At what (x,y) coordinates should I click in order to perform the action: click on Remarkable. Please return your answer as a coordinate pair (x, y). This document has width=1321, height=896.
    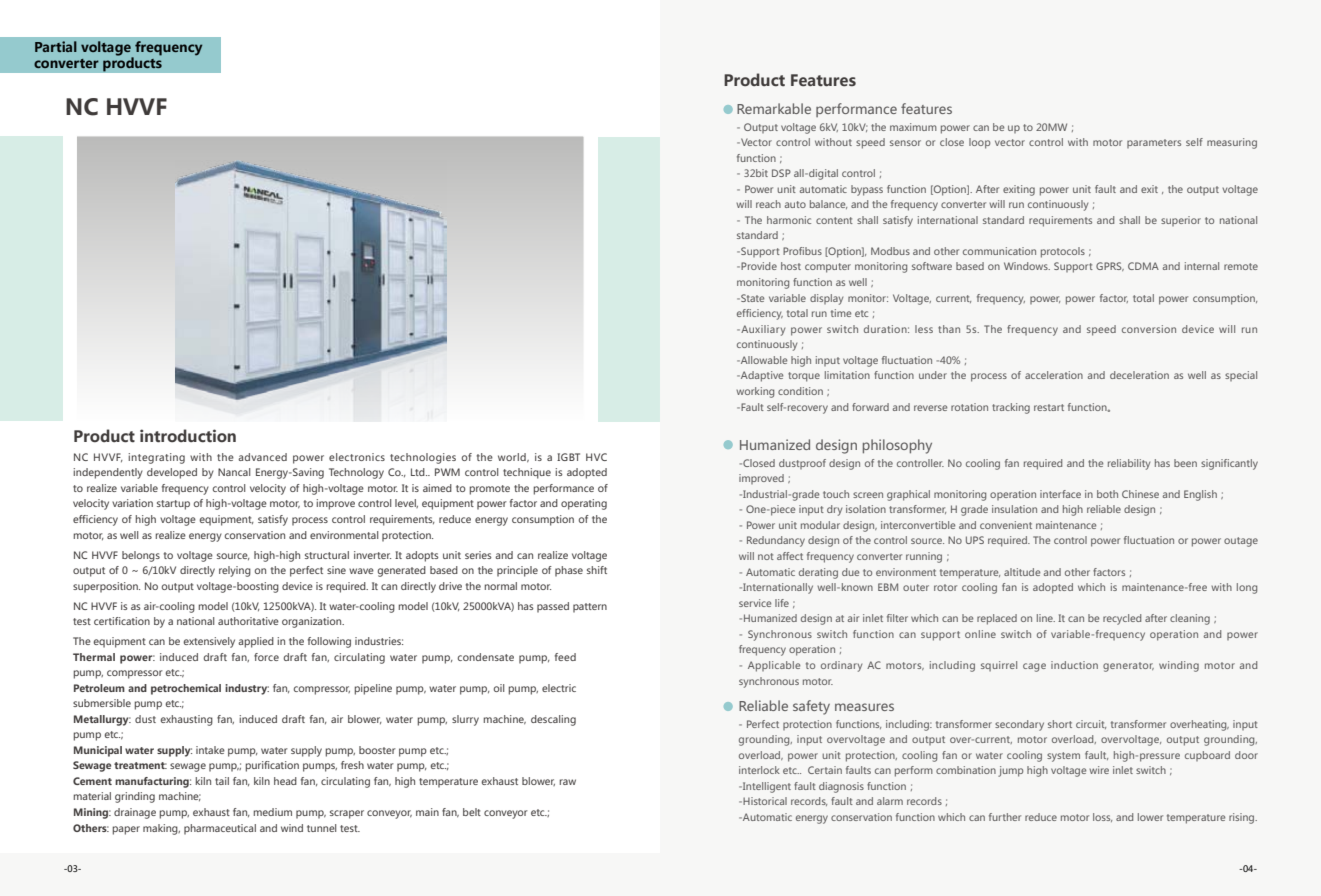
    Looking at the image, I should click on (774, 108).
